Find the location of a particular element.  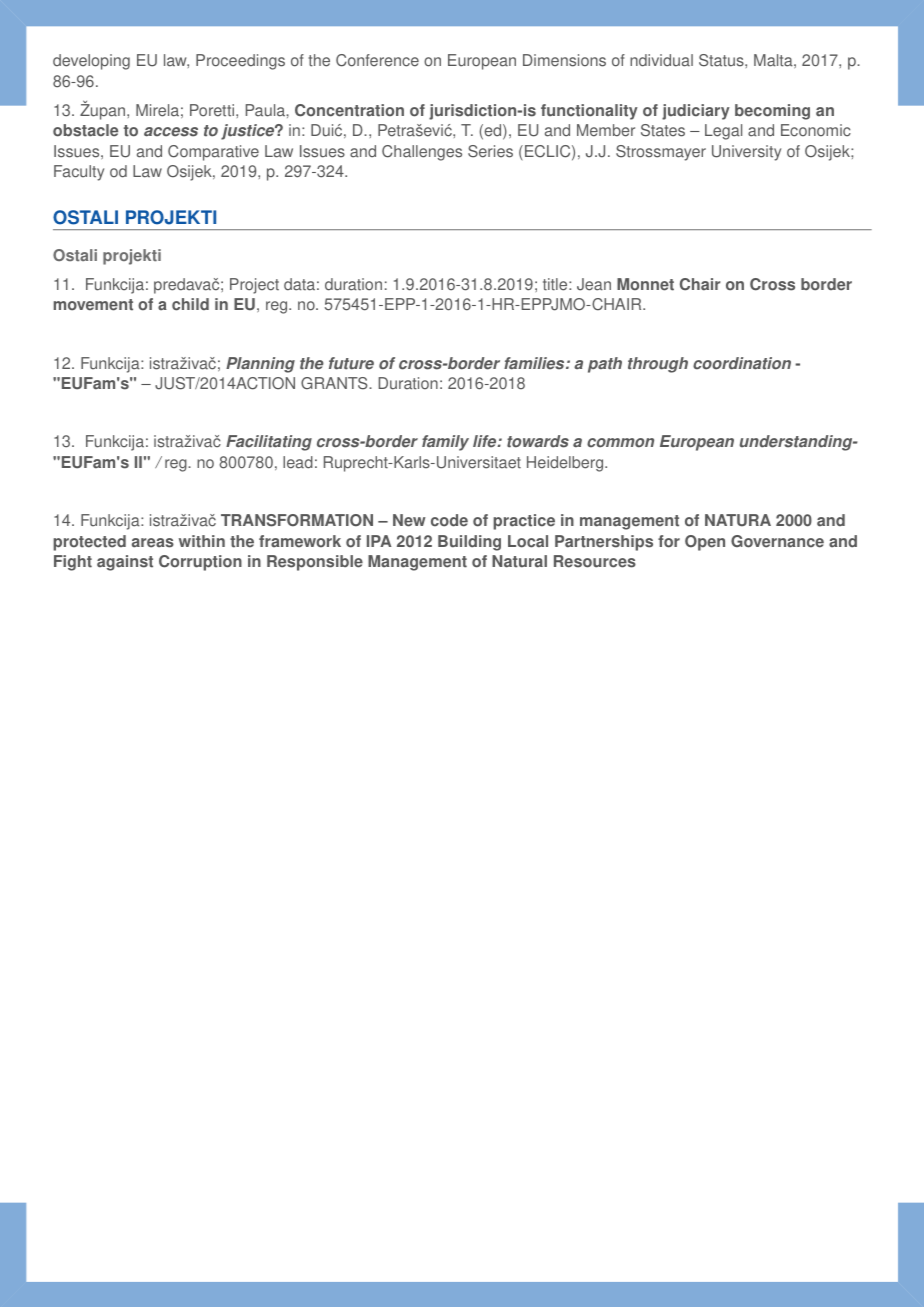

developing is located at coordinates (91, 62).
